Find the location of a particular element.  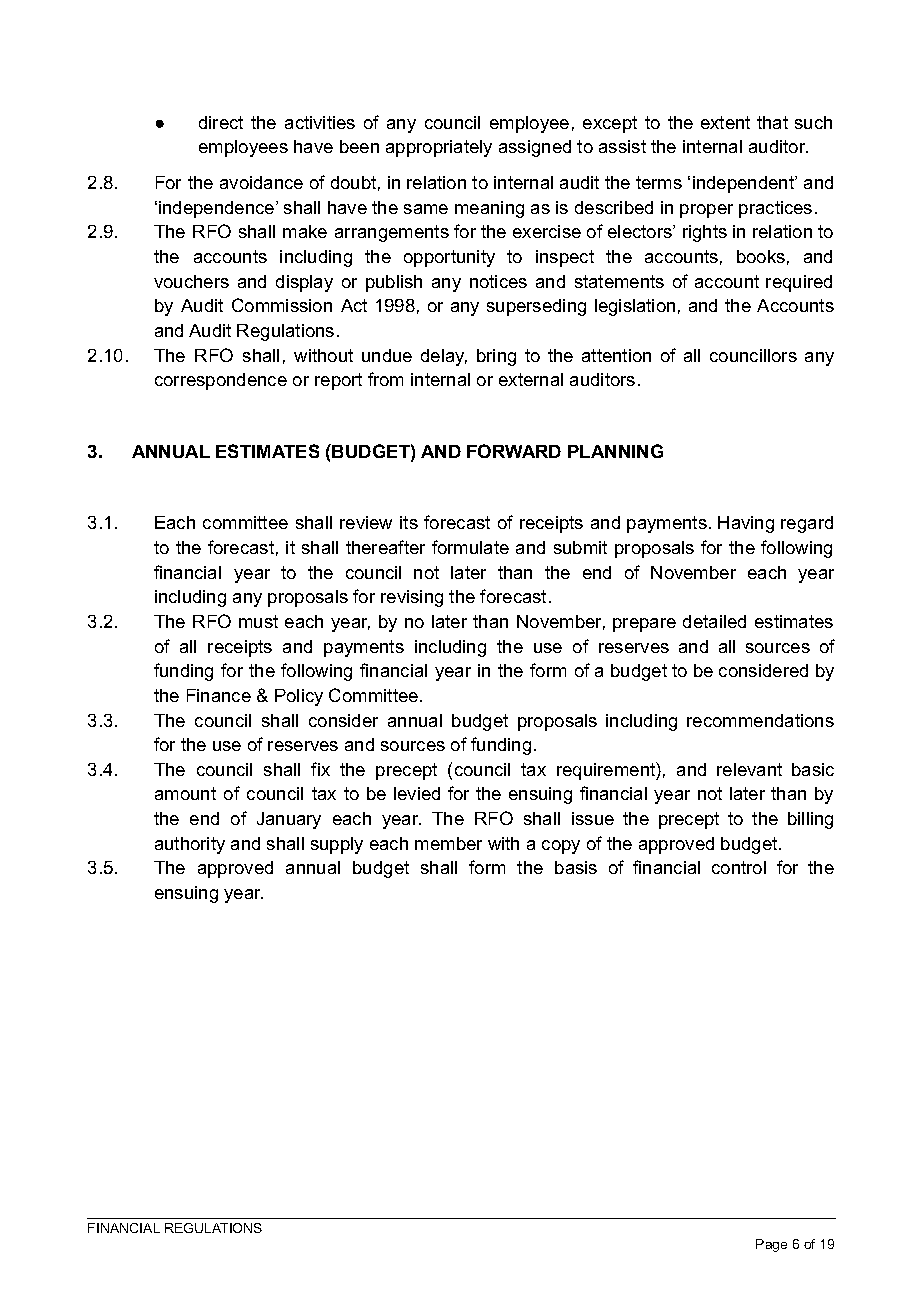

independent is located at coordinates (745, 184).
